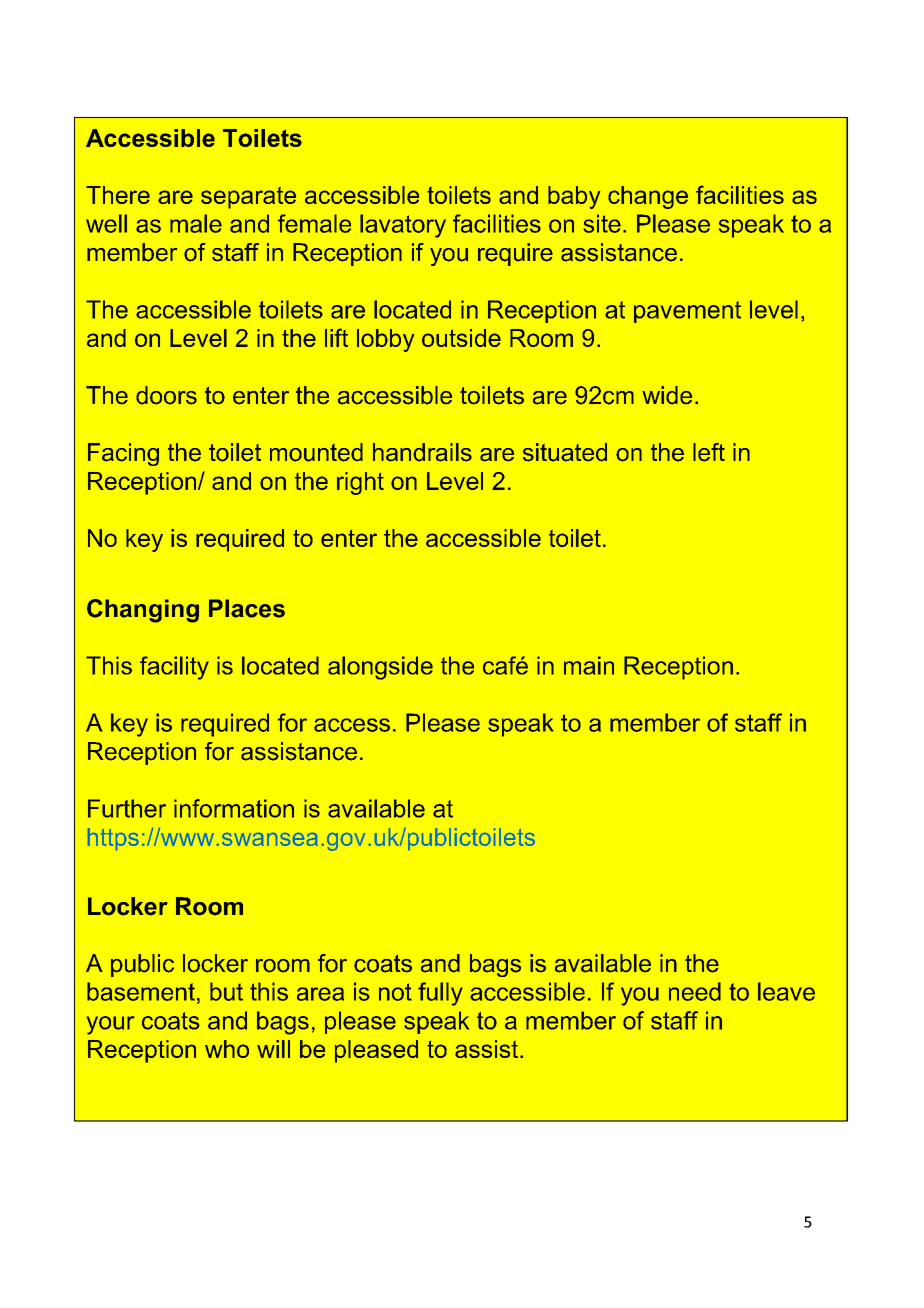 Image resolution: width=924 pixels, height=1308 pixels. What do you see at coordinates (440, 994) in the screenshot?
I see `fully` at bounding box center [440, 994].
